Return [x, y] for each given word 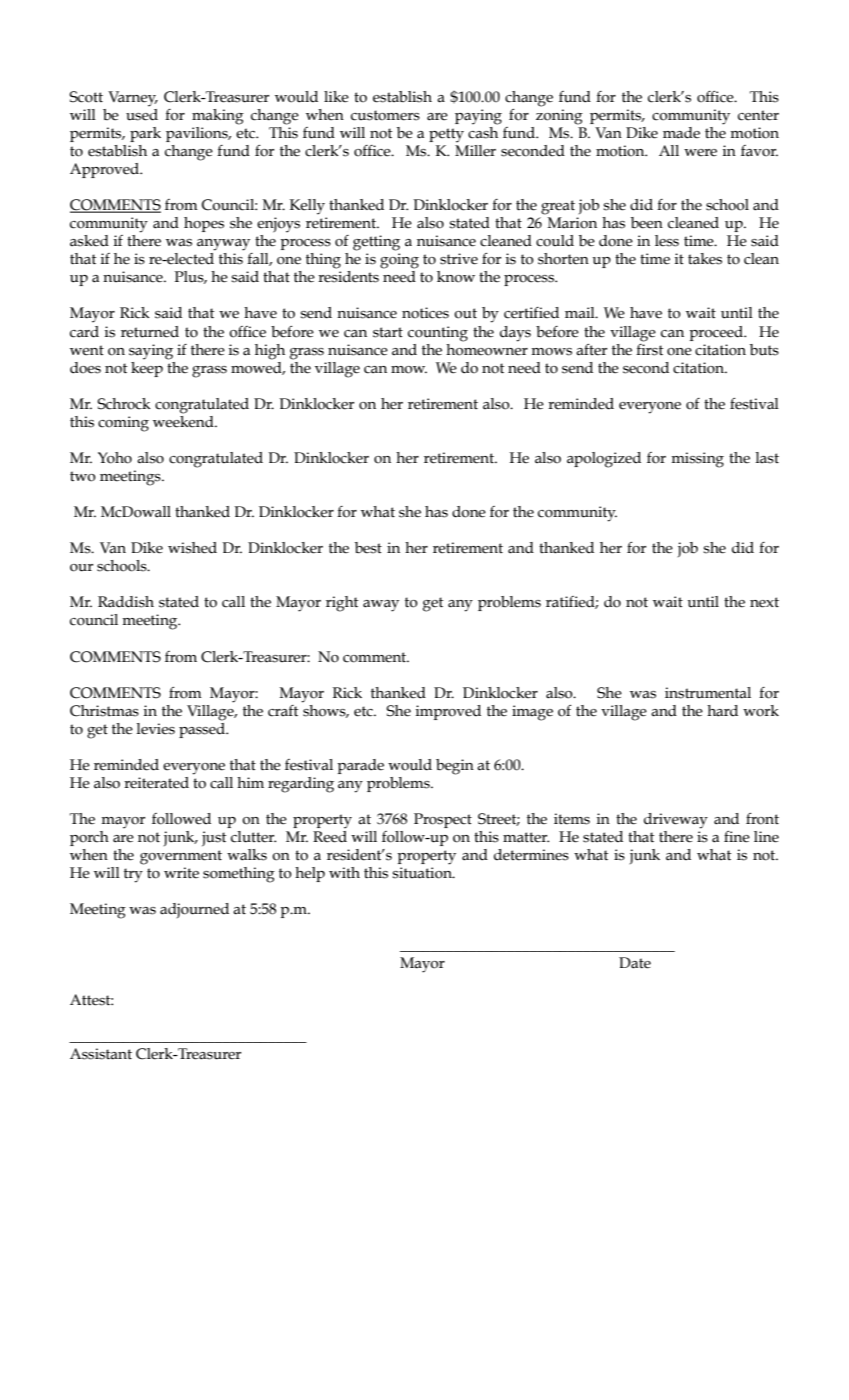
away [381, 606]
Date [635, 963]
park [145, 134]
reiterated [156, 783]
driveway [676, 821]
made [681, 133]
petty [446, 135]
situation [423, 873]
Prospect [443, 820]
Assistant [101, 1054]
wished [192, 548]
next [764, 602]
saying [151, 352]
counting [438, 334]
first [649, 348]
